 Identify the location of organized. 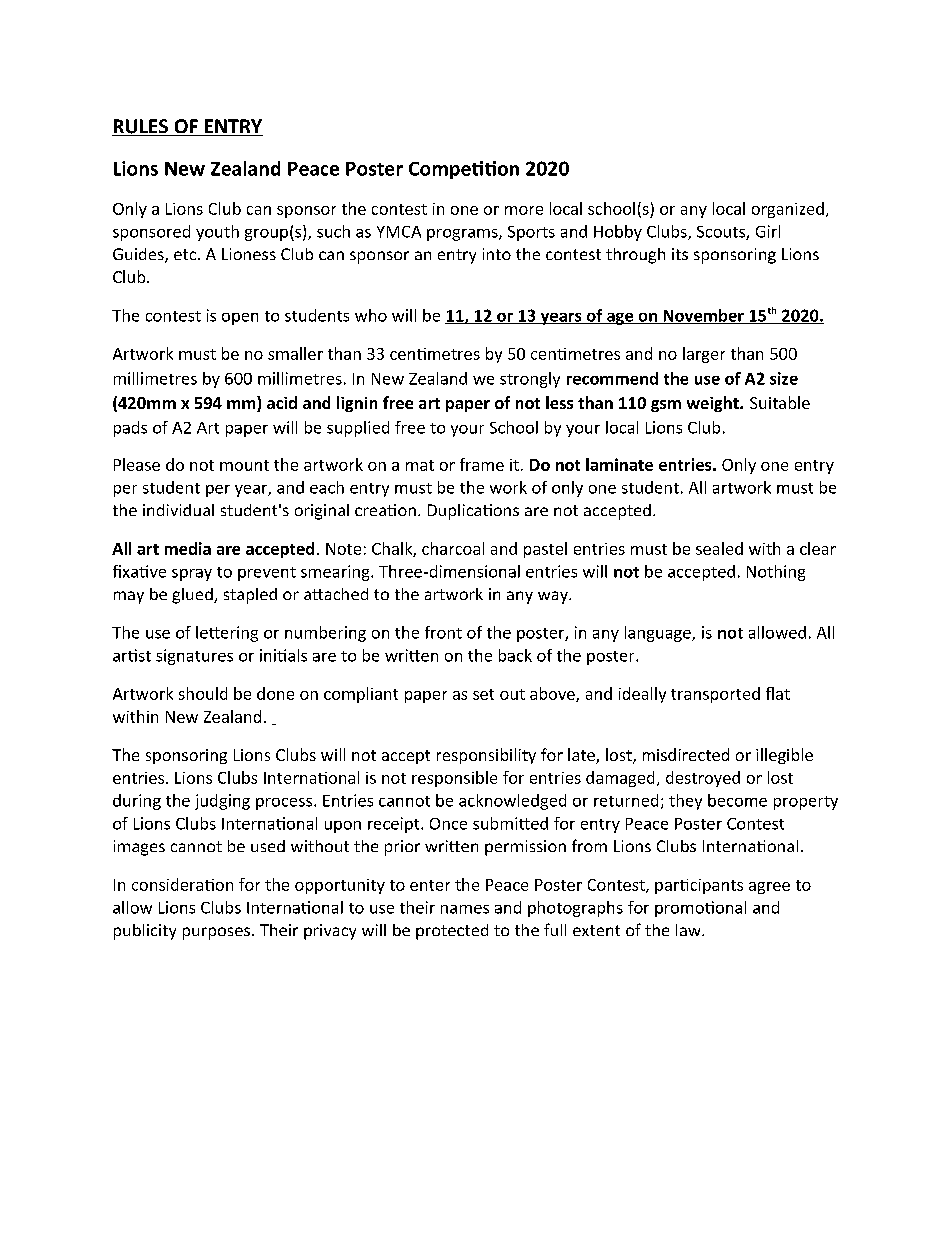
(788, 210).
